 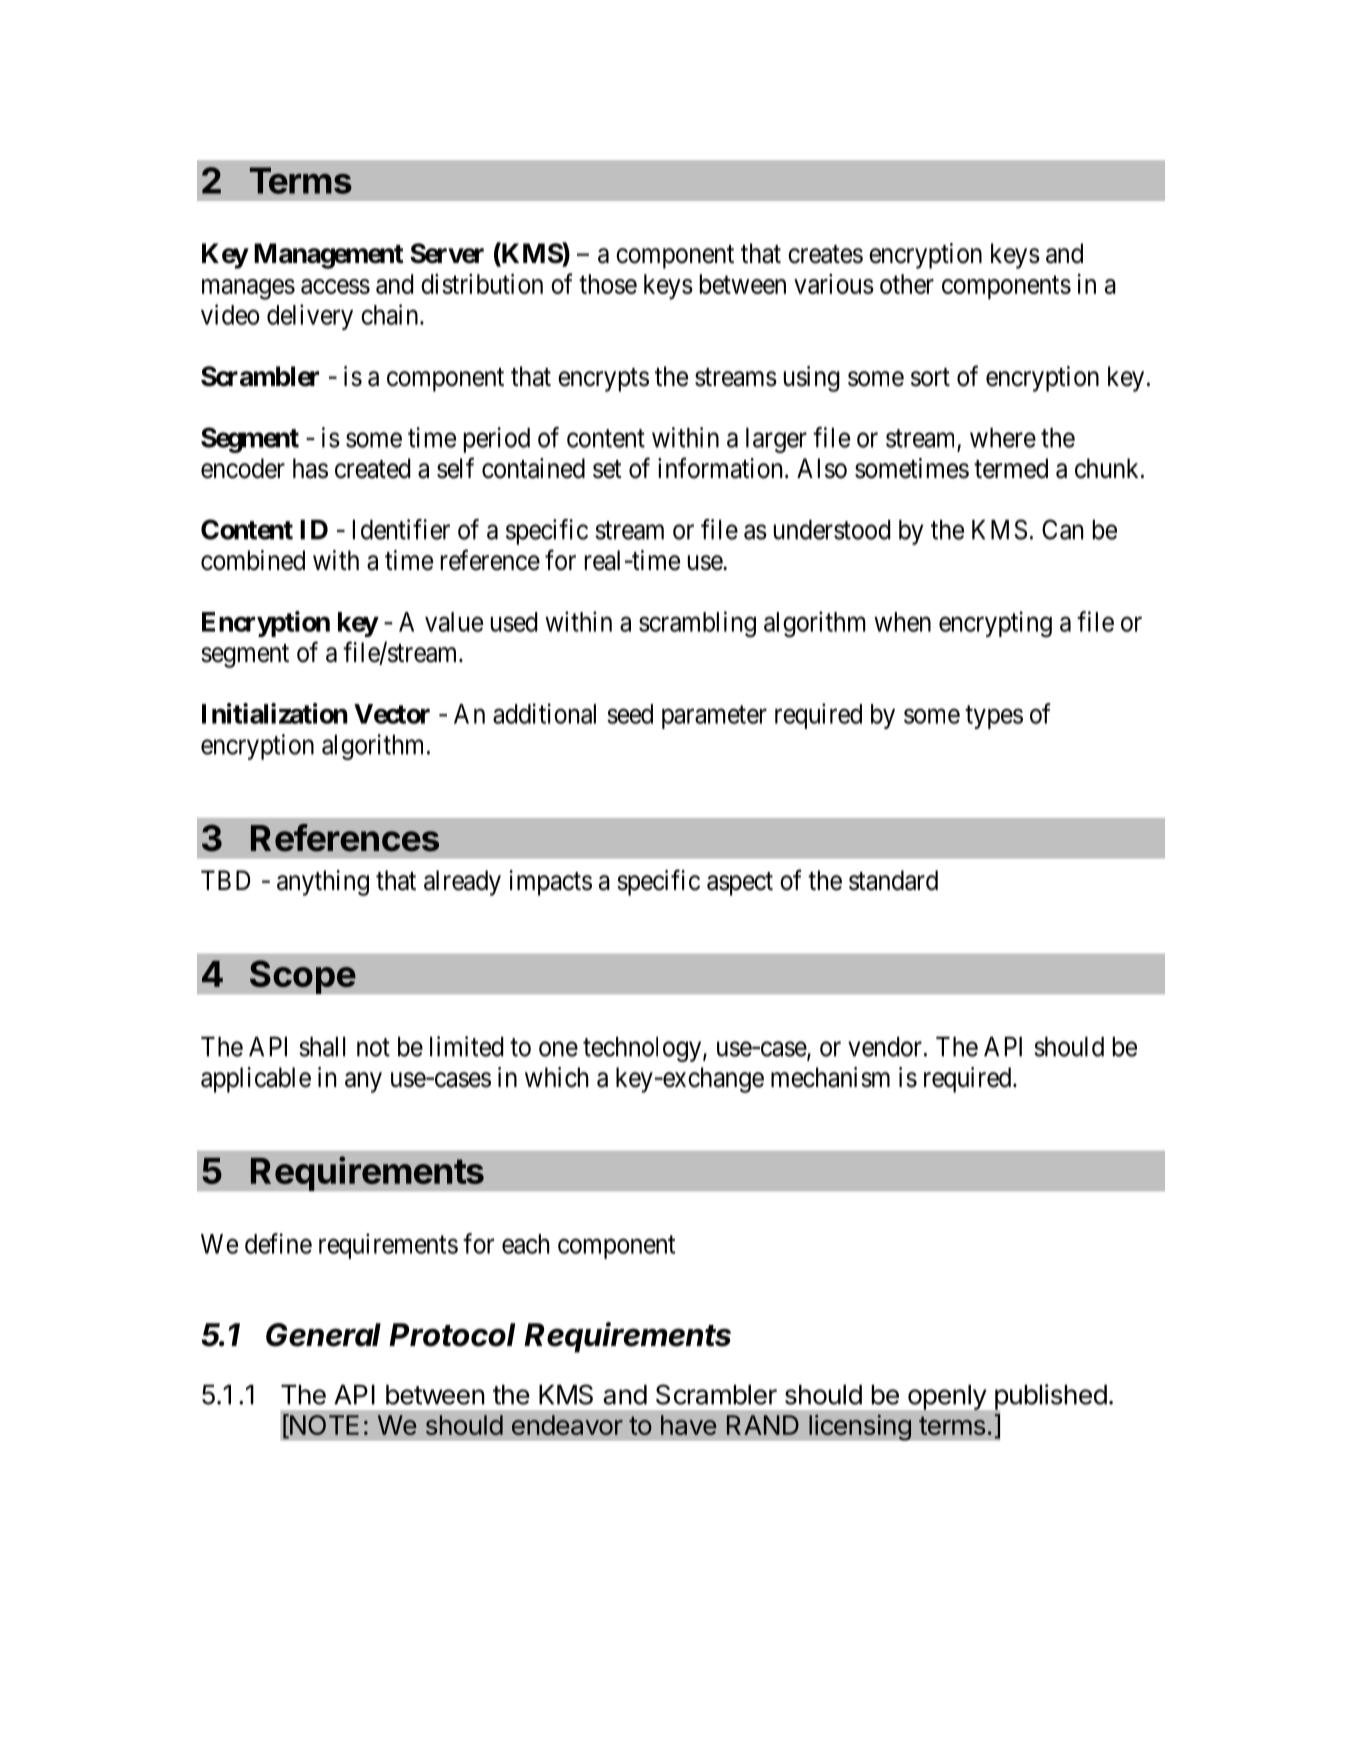 I want to click on scrambling, so click(x=697, y=624).
